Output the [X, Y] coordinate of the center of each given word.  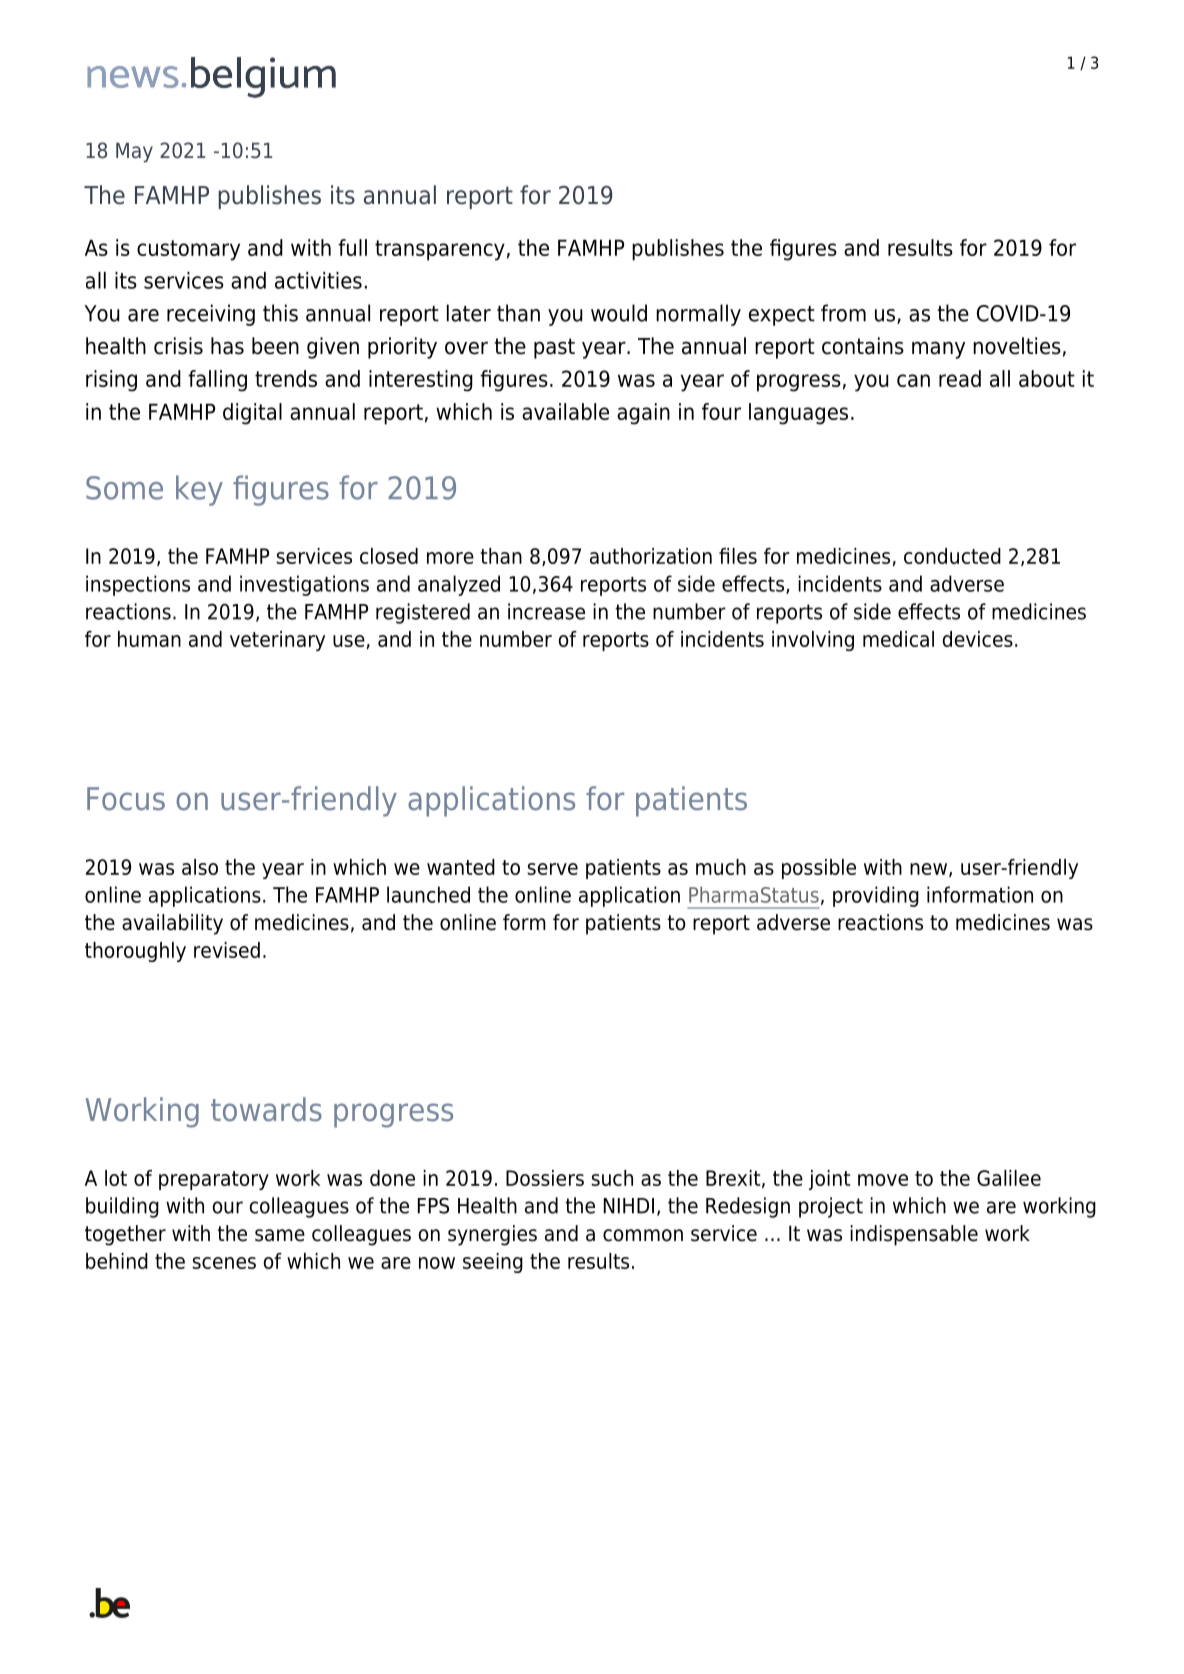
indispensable [914, 1235]
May [134, 153]
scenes [224, 1263]
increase [546, 611]
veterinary [277, 641]
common [643, 1235]
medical [898, 639]
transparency [440, 250]
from [843, 313]
